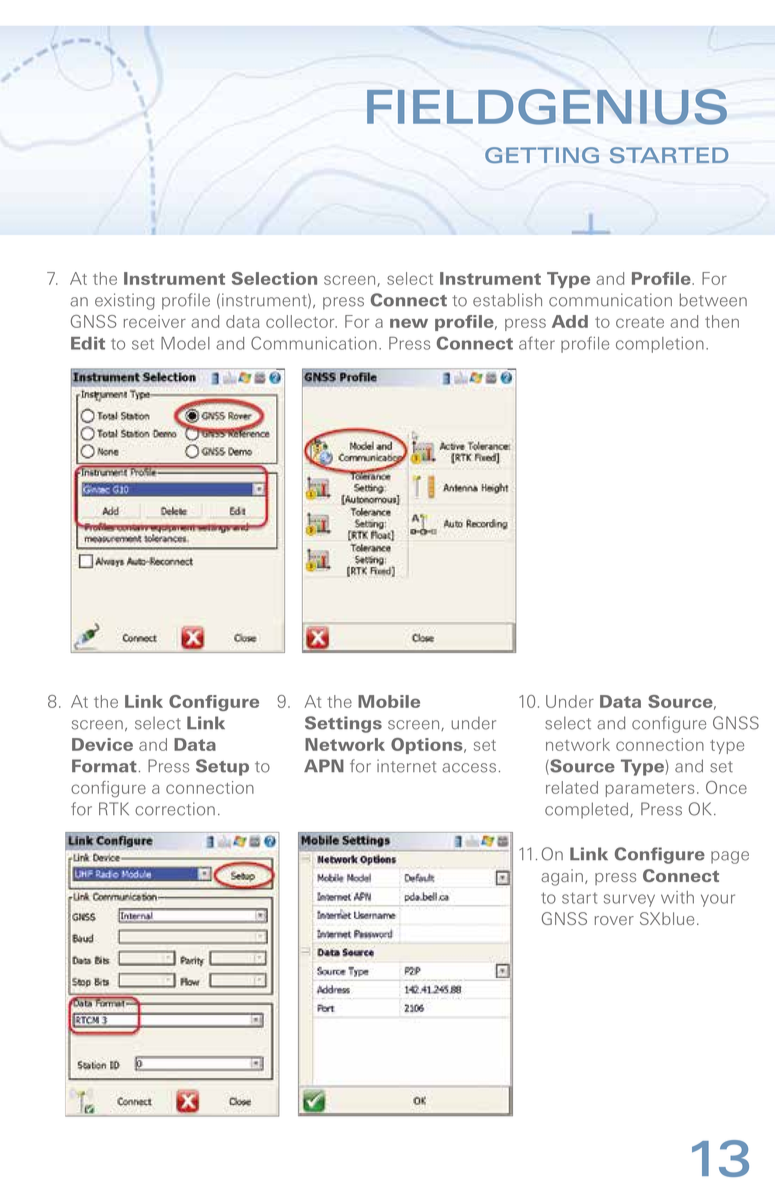  I want to click on between, so click(713, 300).
